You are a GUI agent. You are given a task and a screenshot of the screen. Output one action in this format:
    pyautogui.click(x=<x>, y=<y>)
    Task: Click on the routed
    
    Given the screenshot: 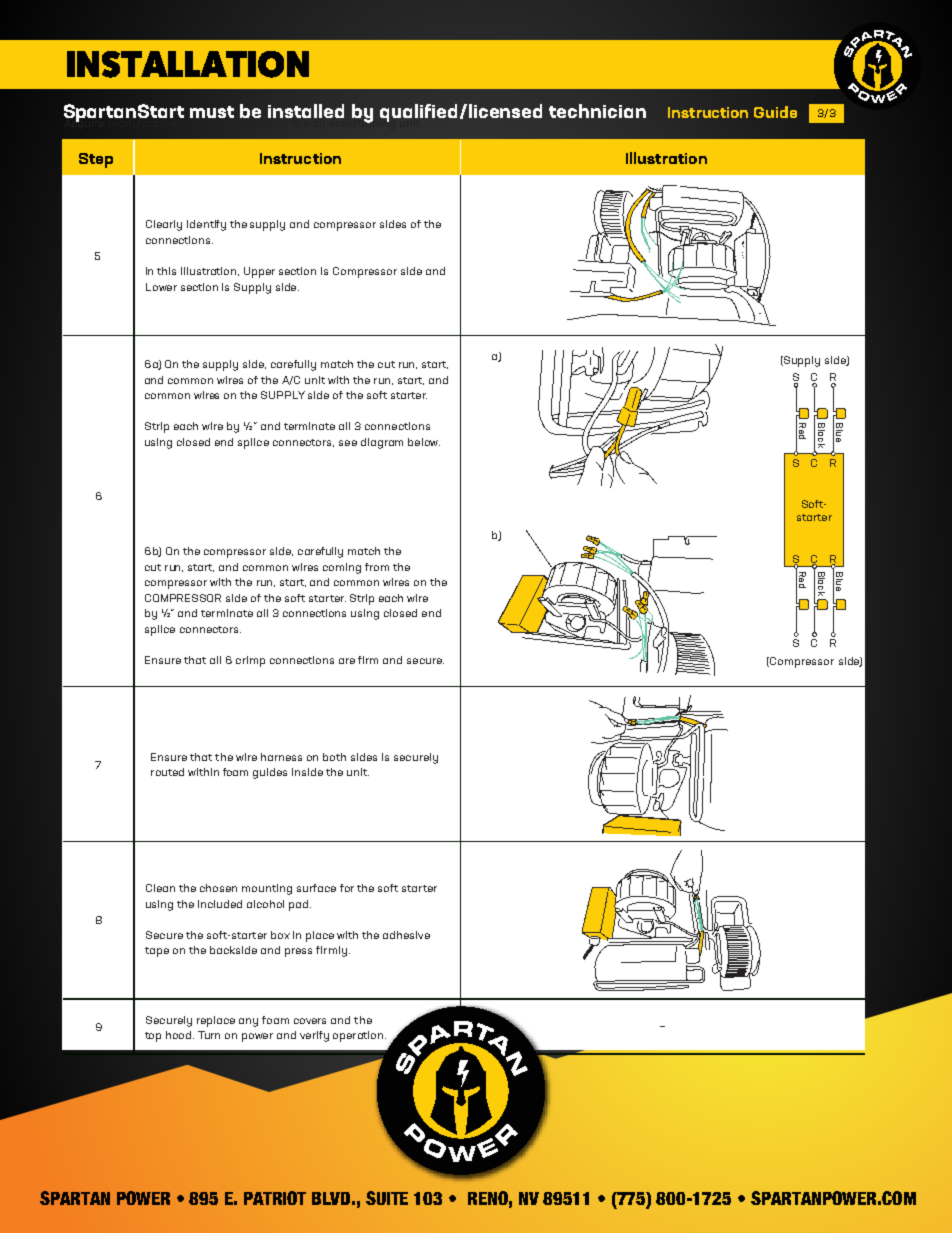 What is the action you would take?
    pyautogui.click(x=167, y=772)
